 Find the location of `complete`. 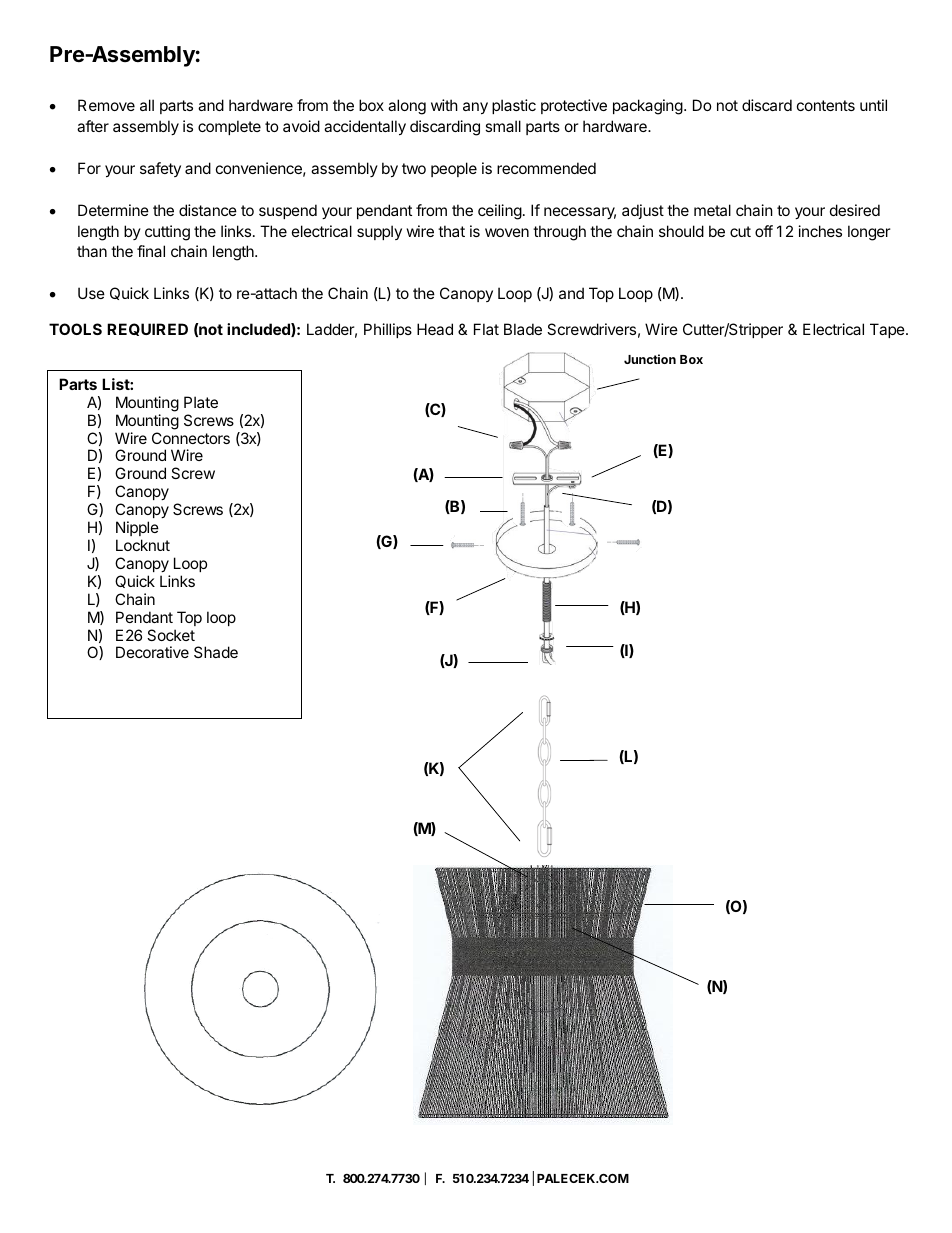

complete is located at coordinates (229, 127).
